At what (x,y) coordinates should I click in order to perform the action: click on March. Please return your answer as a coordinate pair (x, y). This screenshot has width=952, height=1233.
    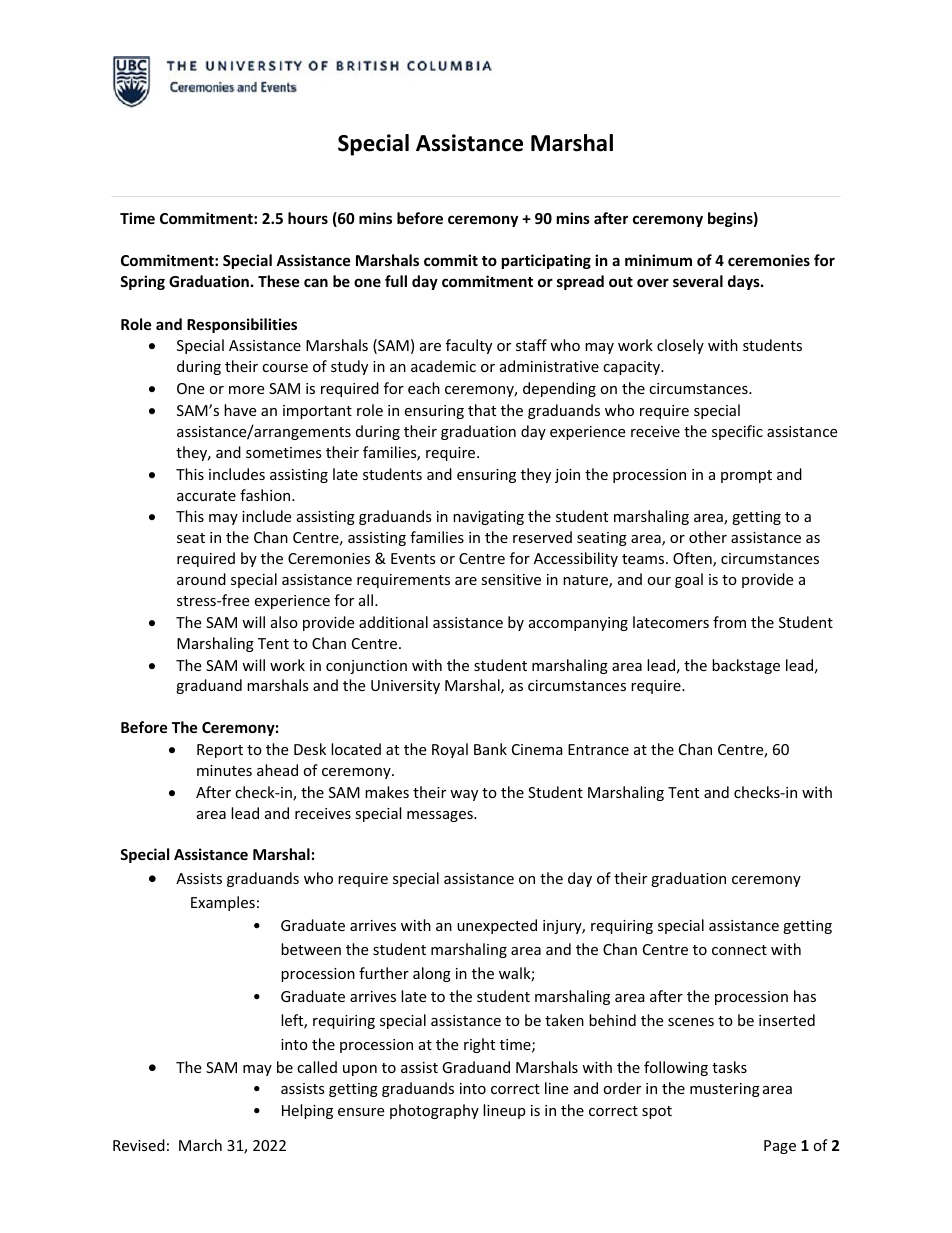
    Looking at the image, I should click on (200, 1145).
